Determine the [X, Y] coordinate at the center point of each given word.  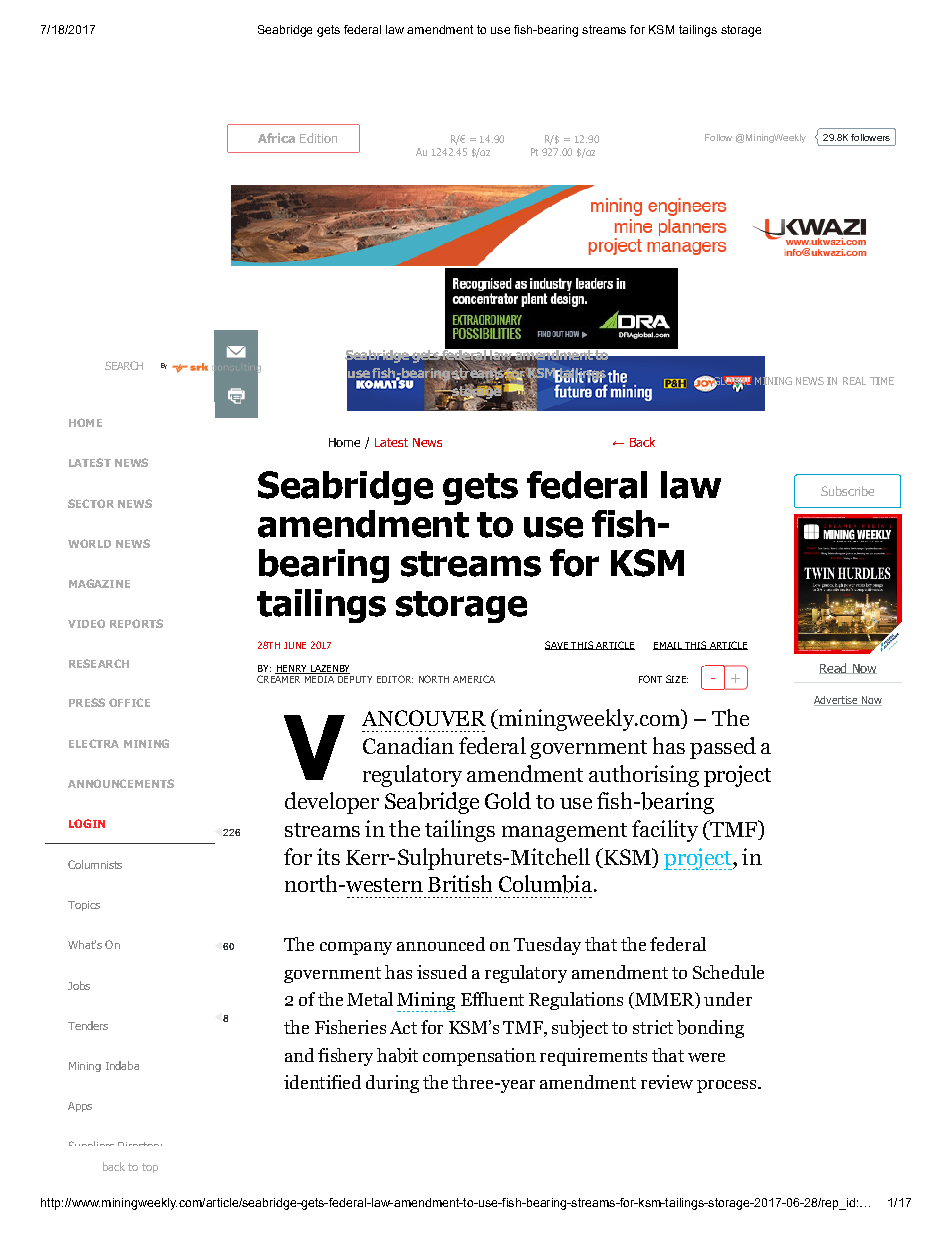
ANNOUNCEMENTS [121, 783]
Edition [318, 138]
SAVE [557, 645]
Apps [80, 1107]
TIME [882, 381]
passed [723, 748]
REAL [854, 381]
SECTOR [91, 503]
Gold [508, 800]
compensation [479, 1057]
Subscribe [847, 491]
